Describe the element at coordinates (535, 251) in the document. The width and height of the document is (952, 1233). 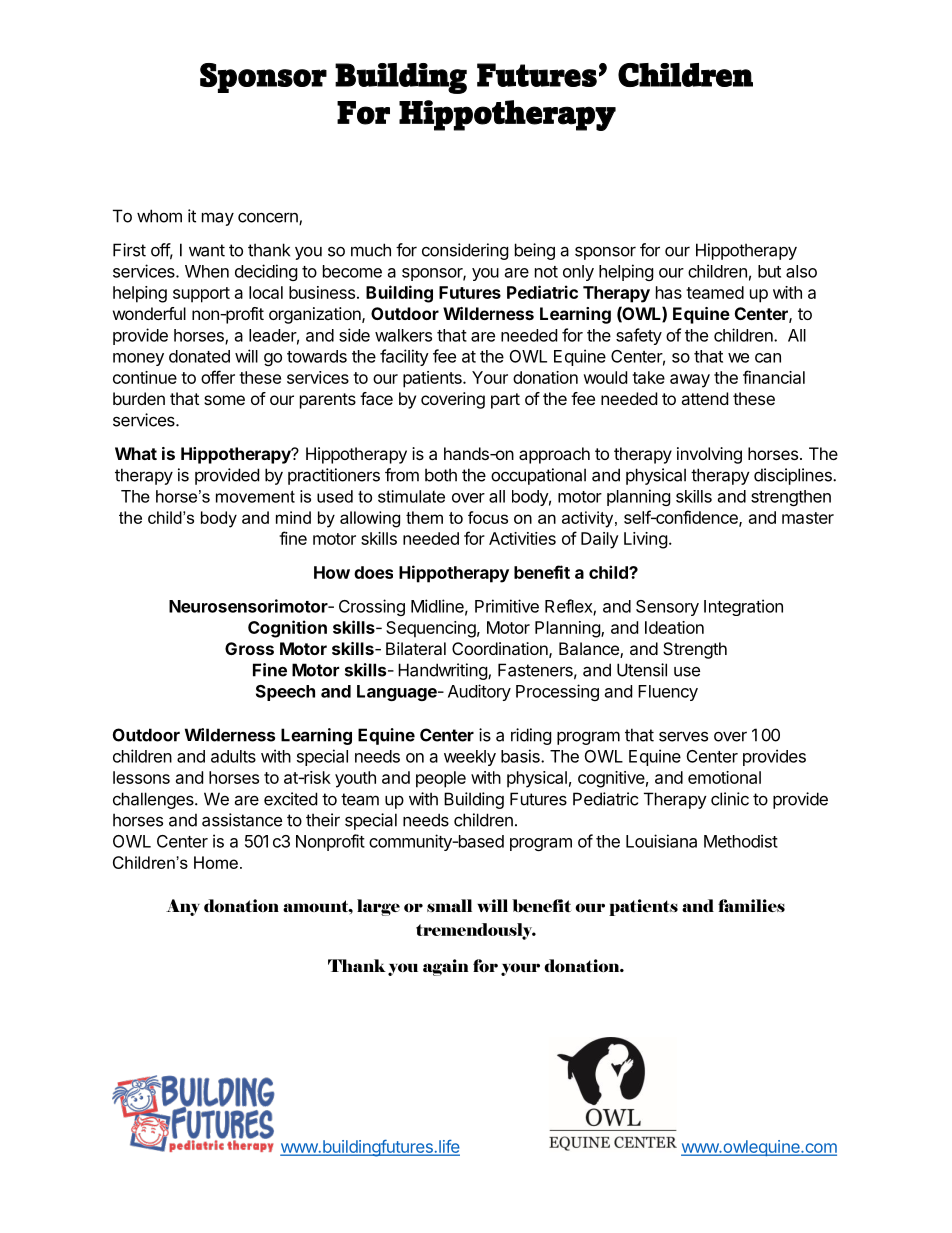
I see `being` at that location.
